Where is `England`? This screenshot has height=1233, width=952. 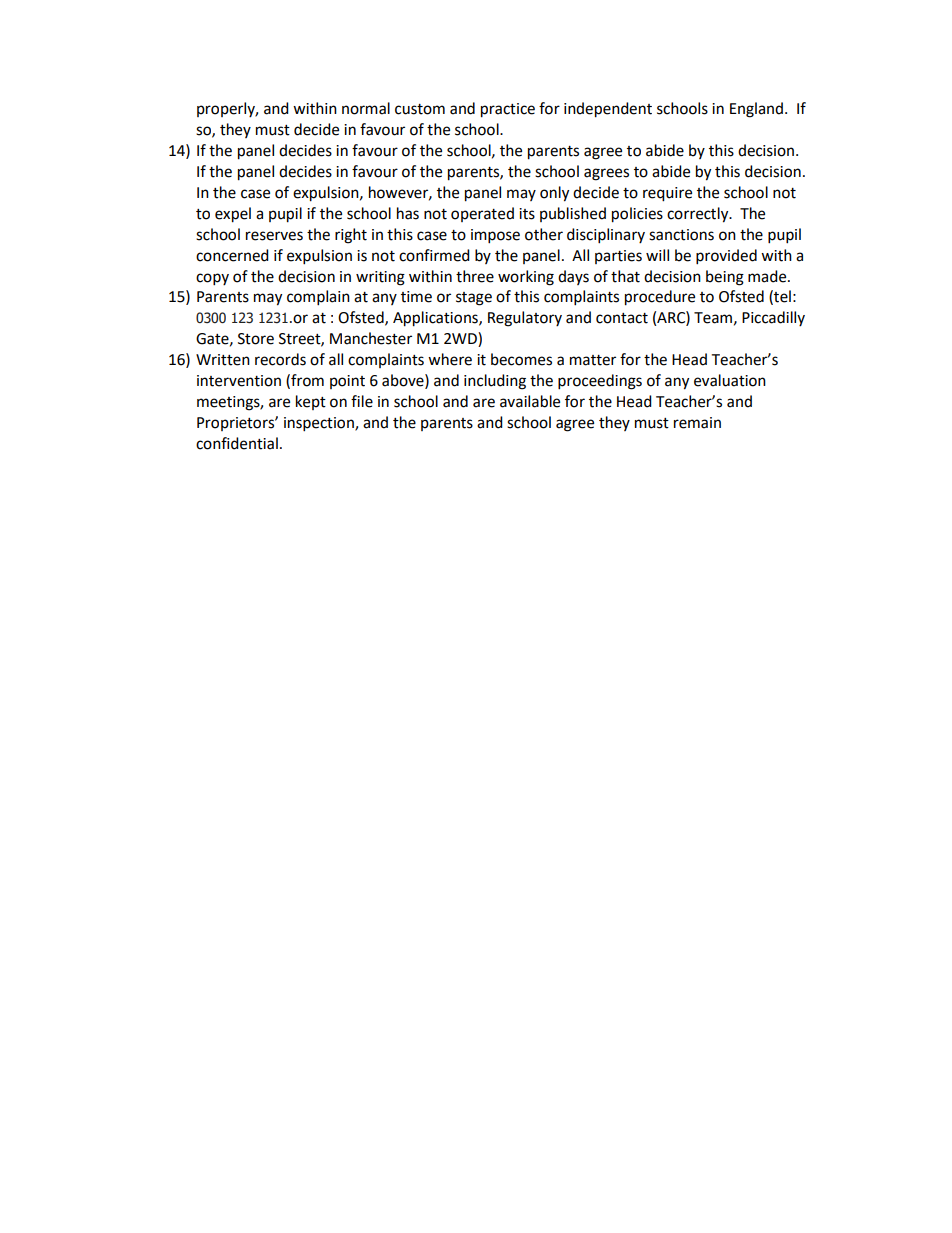
England is located at coordinates (756, 110).
